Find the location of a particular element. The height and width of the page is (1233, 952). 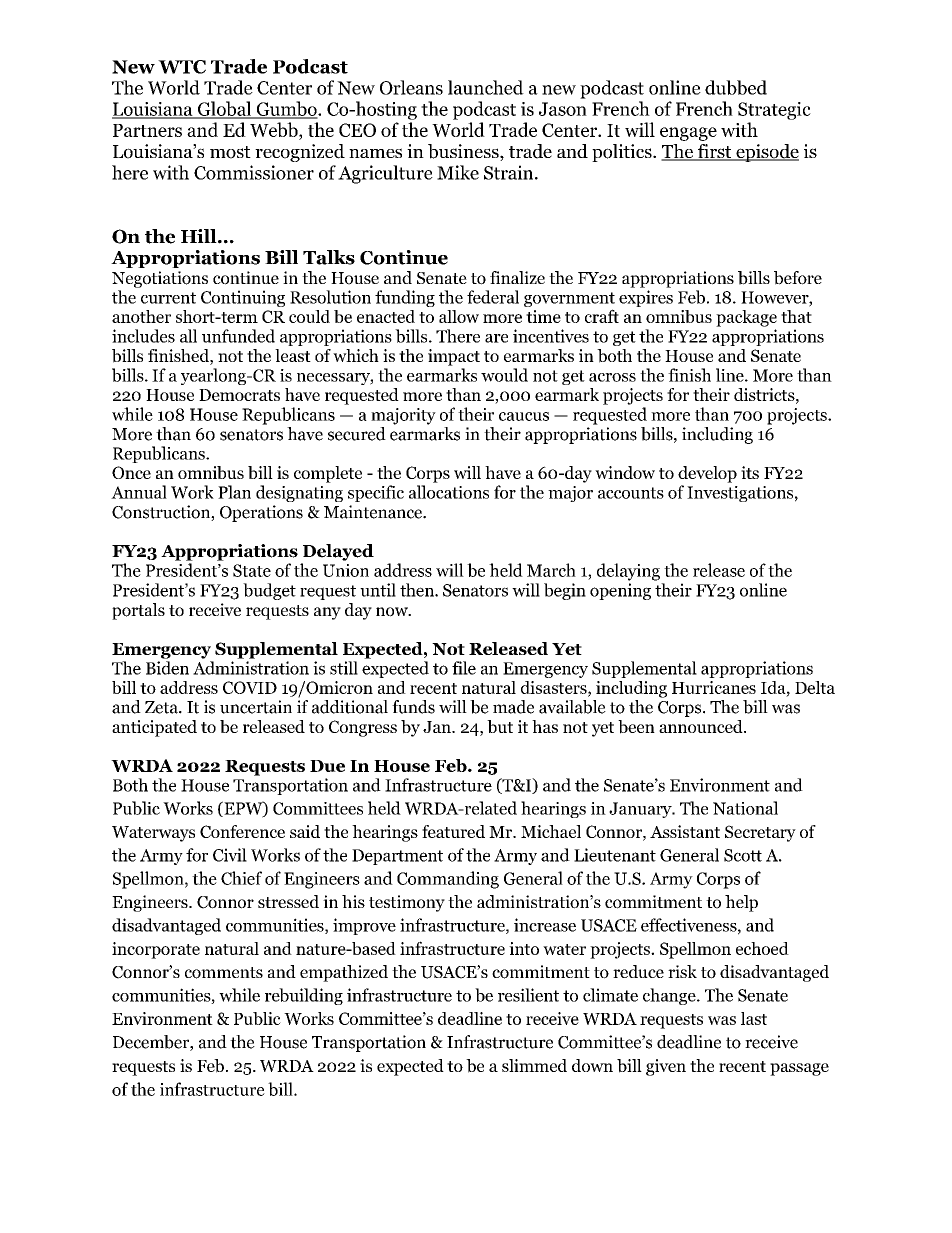

Global is located at coordinates (225, 110).
